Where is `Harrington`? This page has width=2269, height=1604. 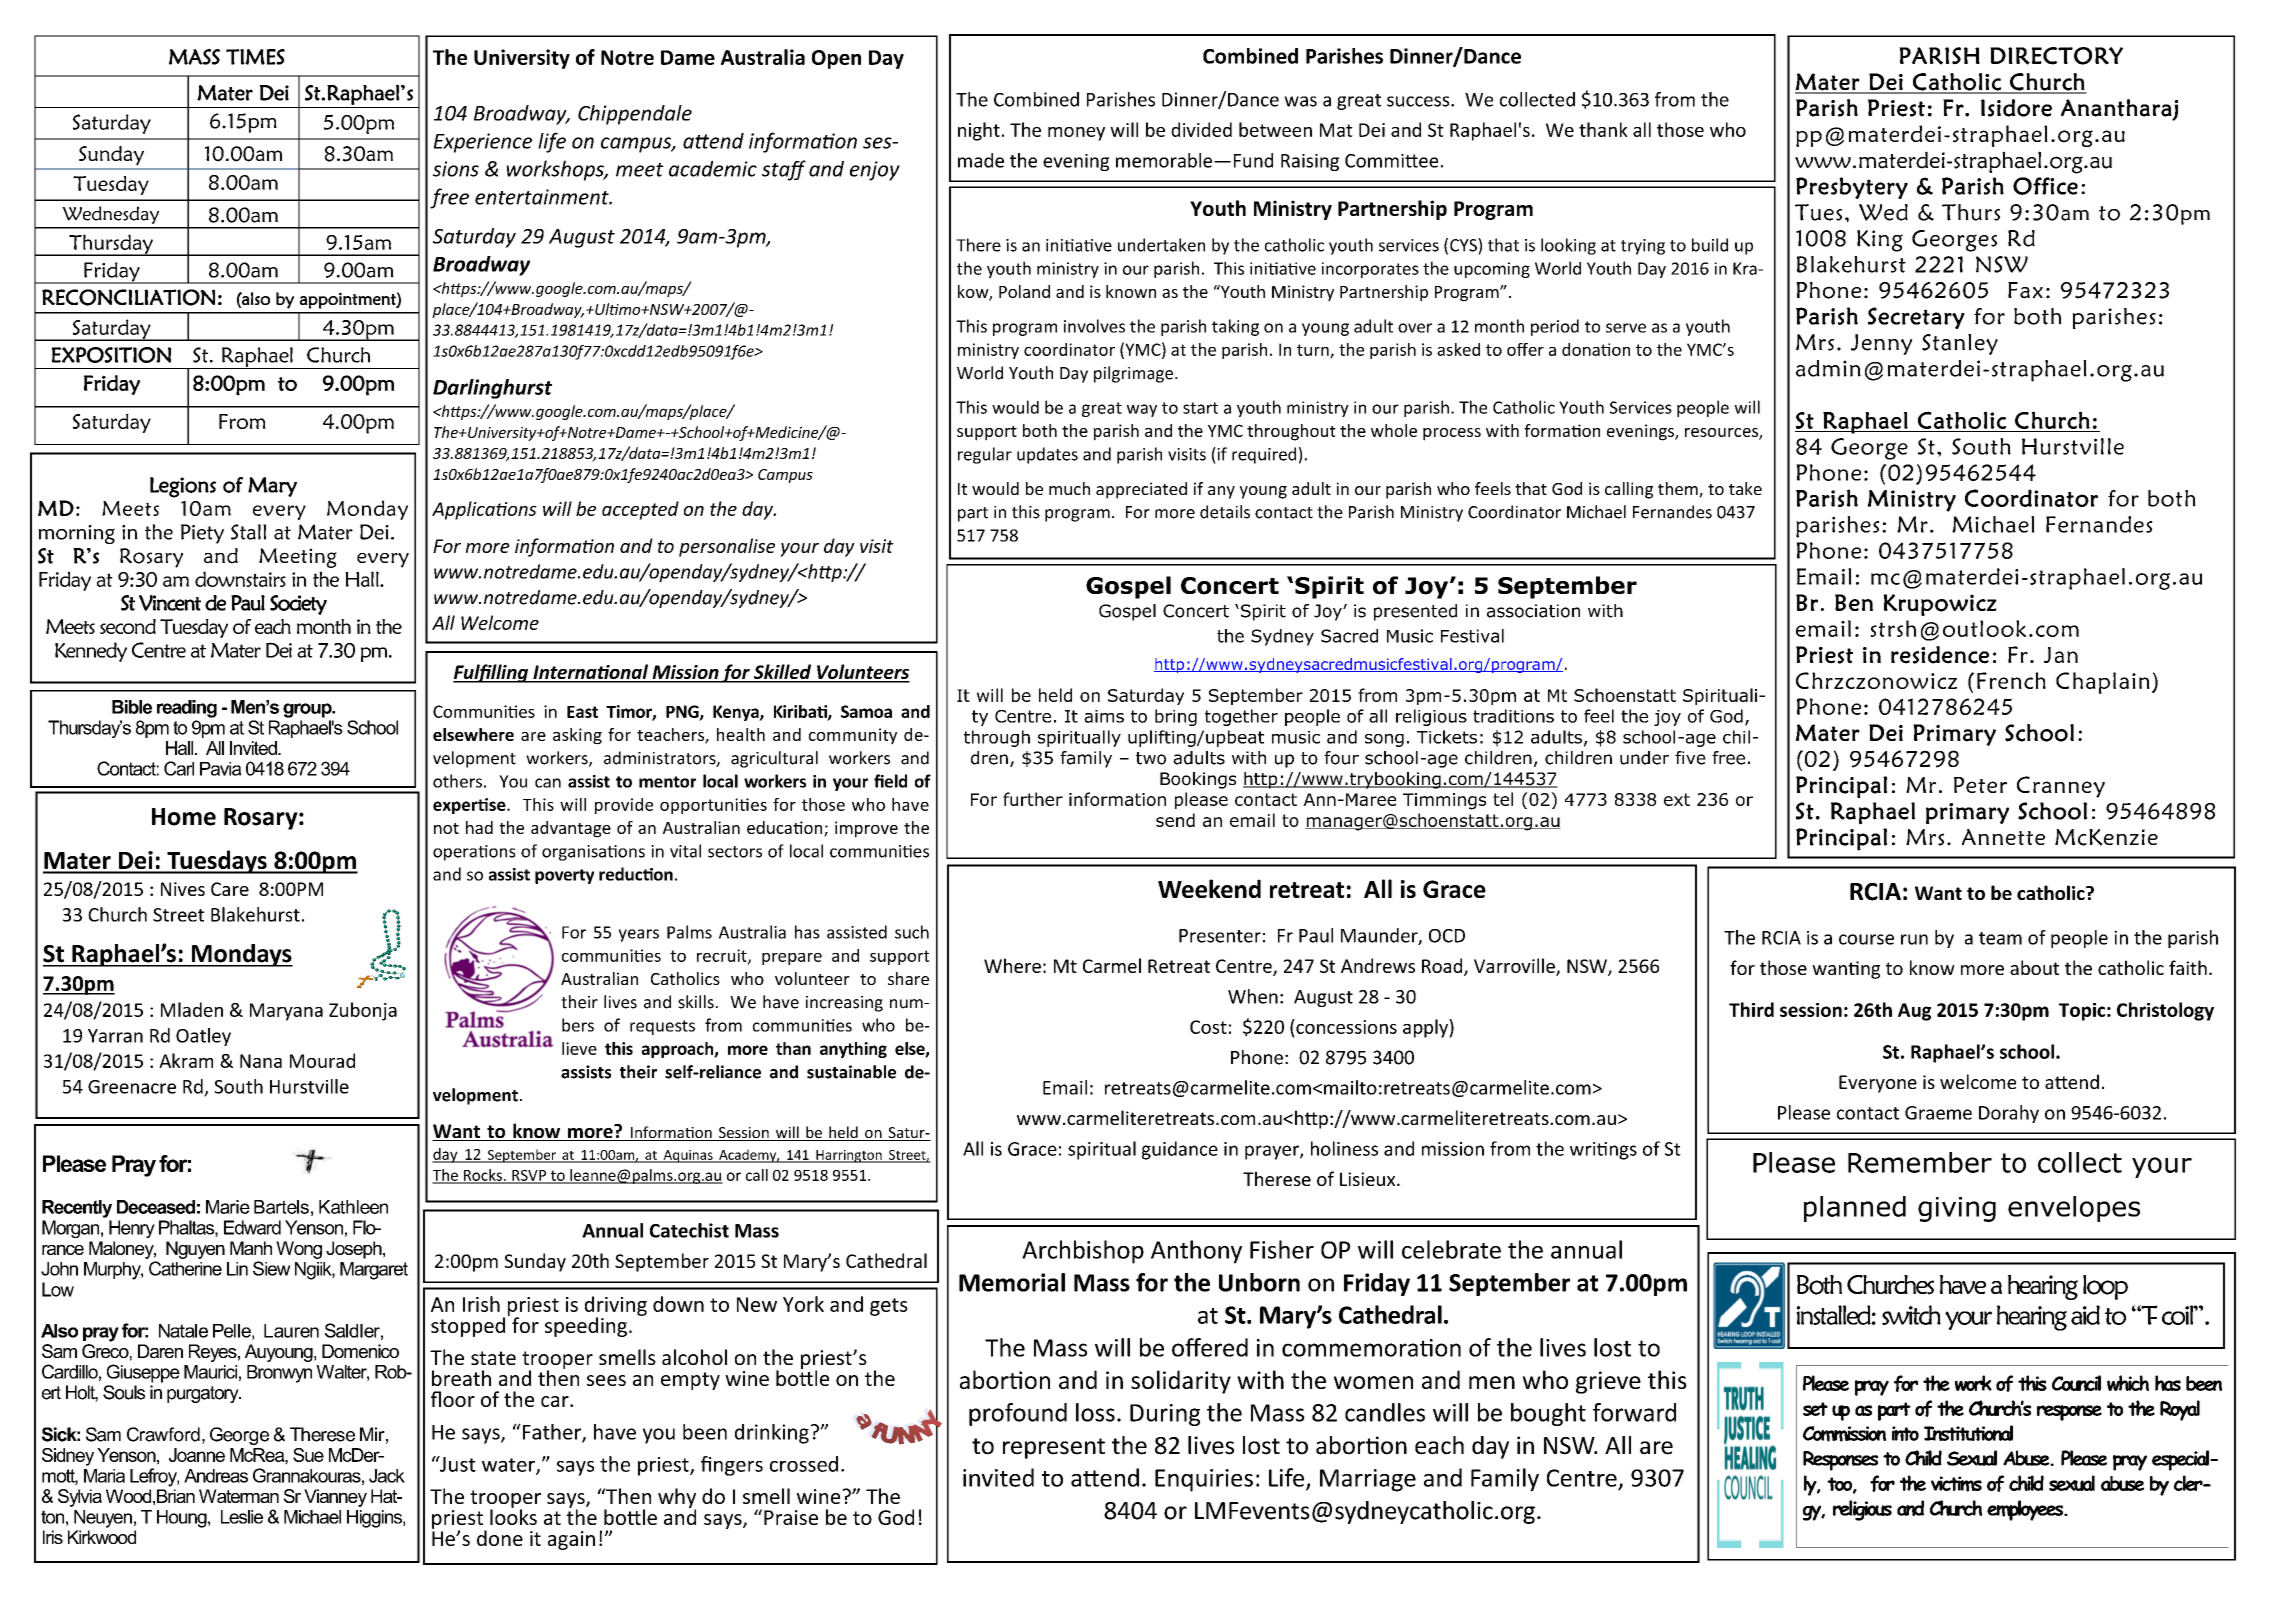
Harrington is located at coordinates (849, 1156).
